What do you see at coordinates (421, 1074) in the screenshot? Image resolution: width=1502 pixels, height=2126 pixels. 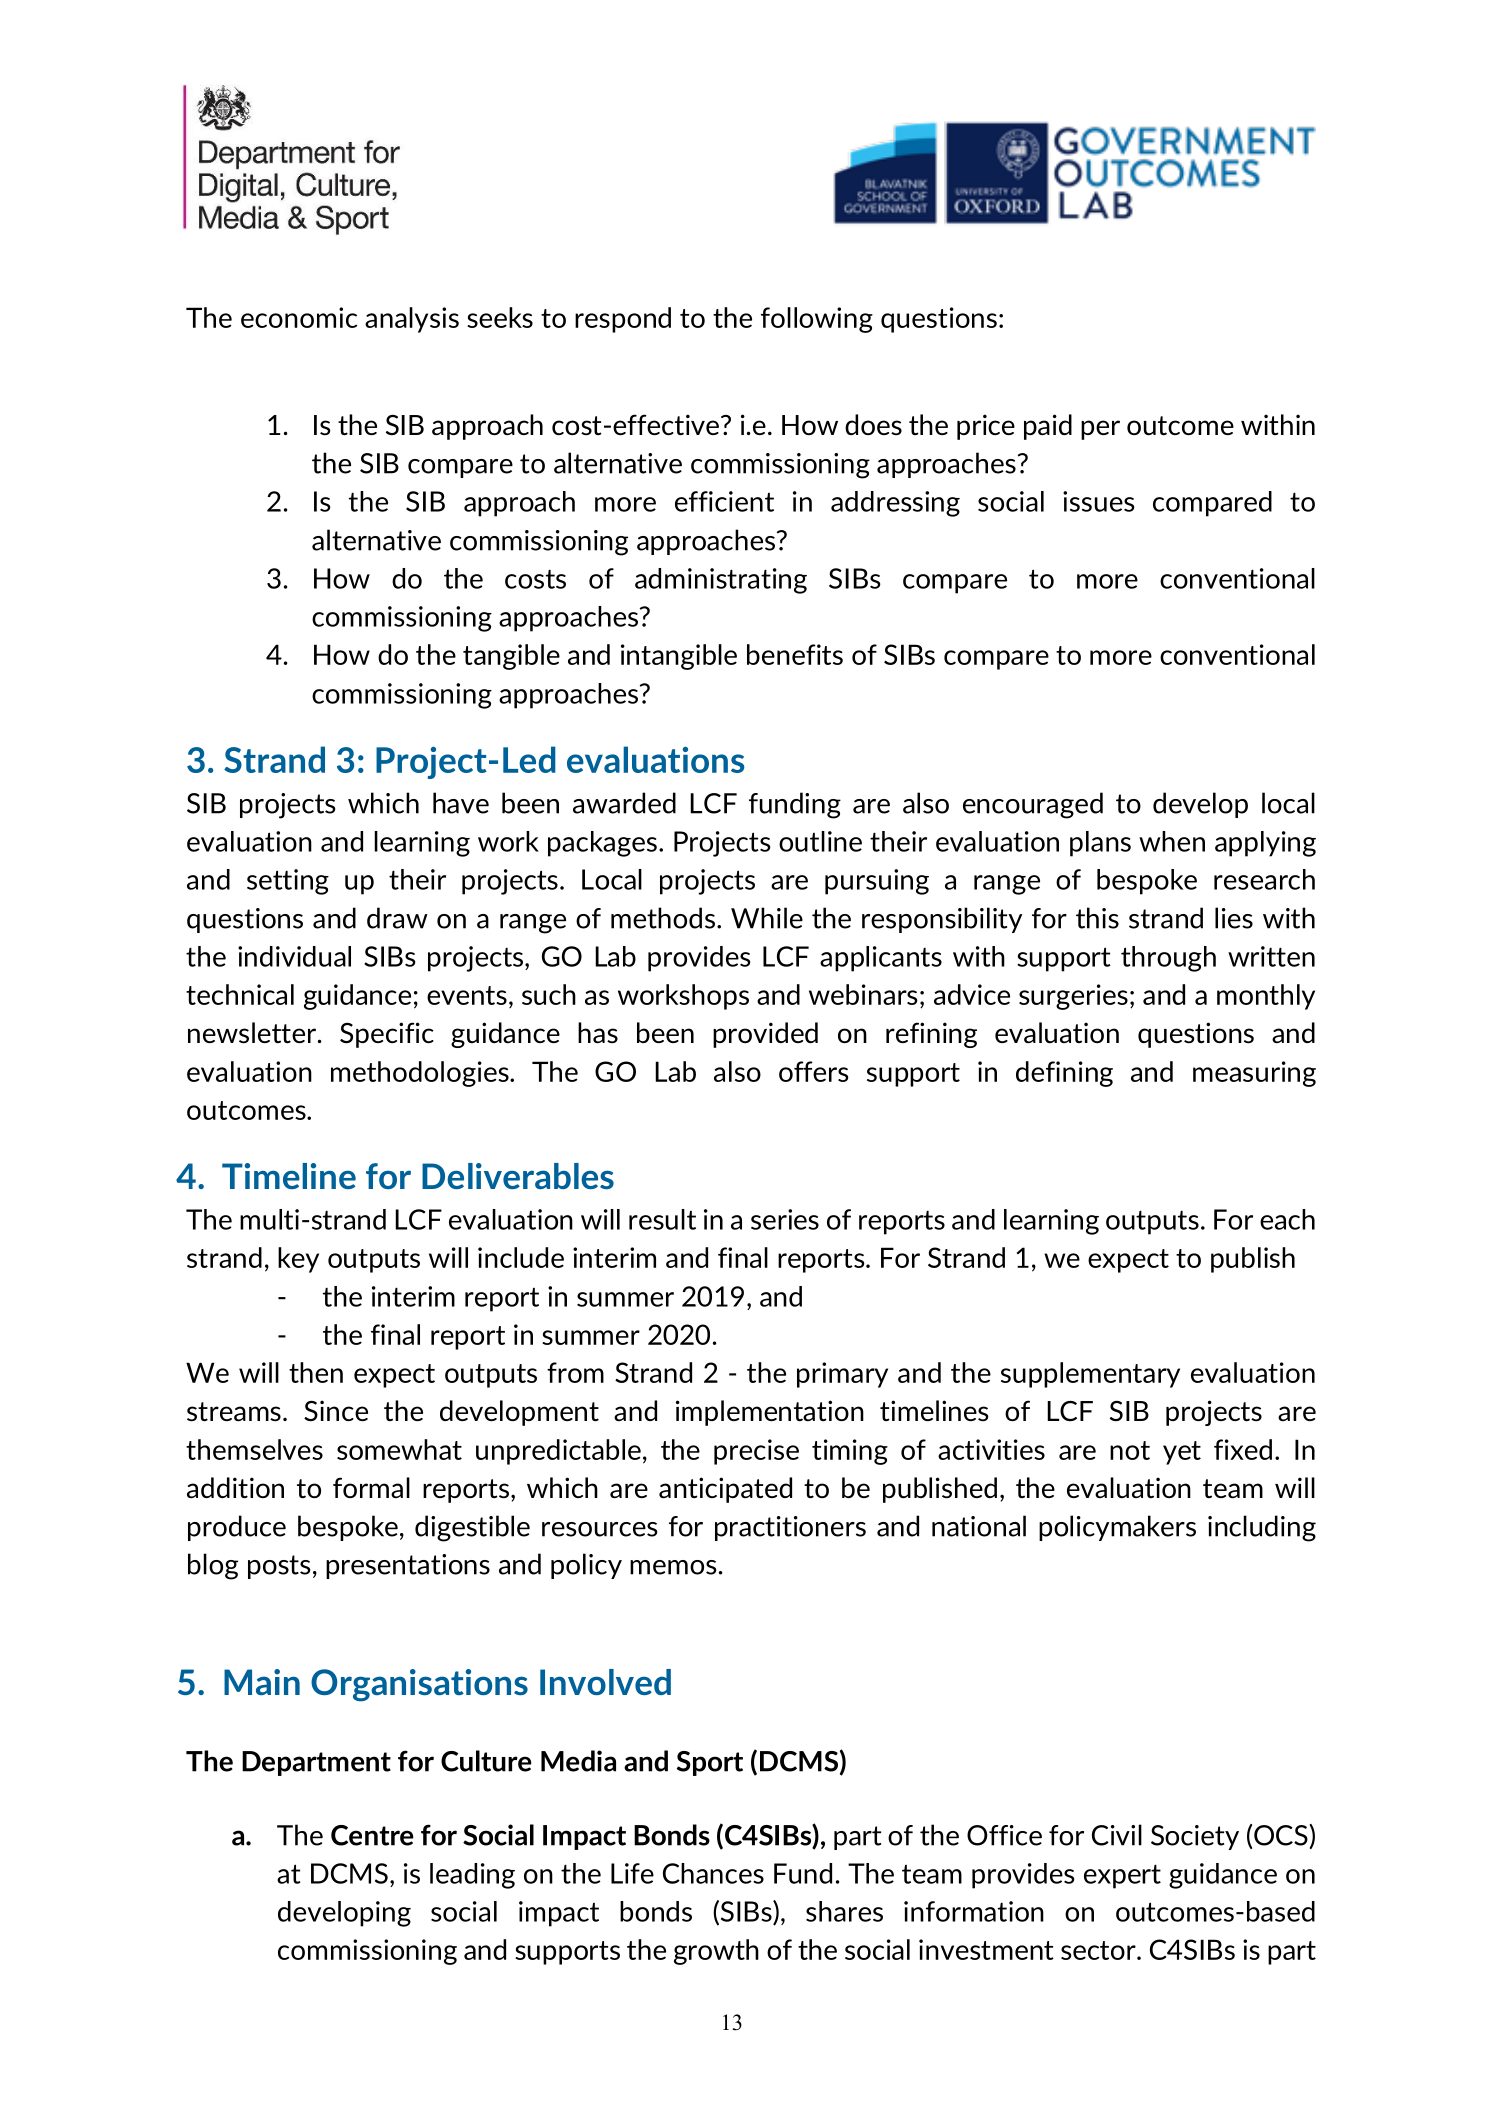 I see `methodologies` at bounding box center [421, 1074].
